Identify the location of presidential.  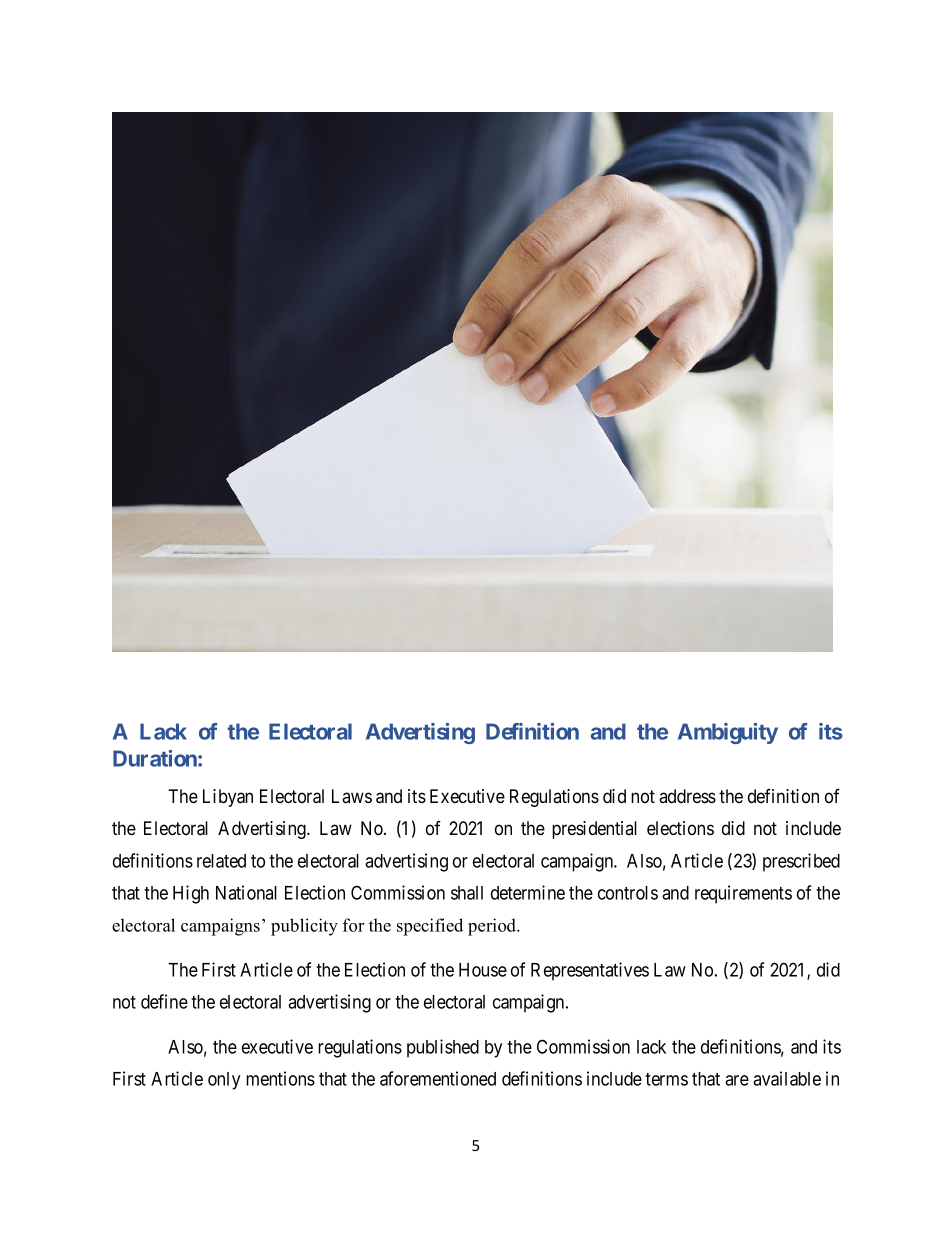
(594, 830).
